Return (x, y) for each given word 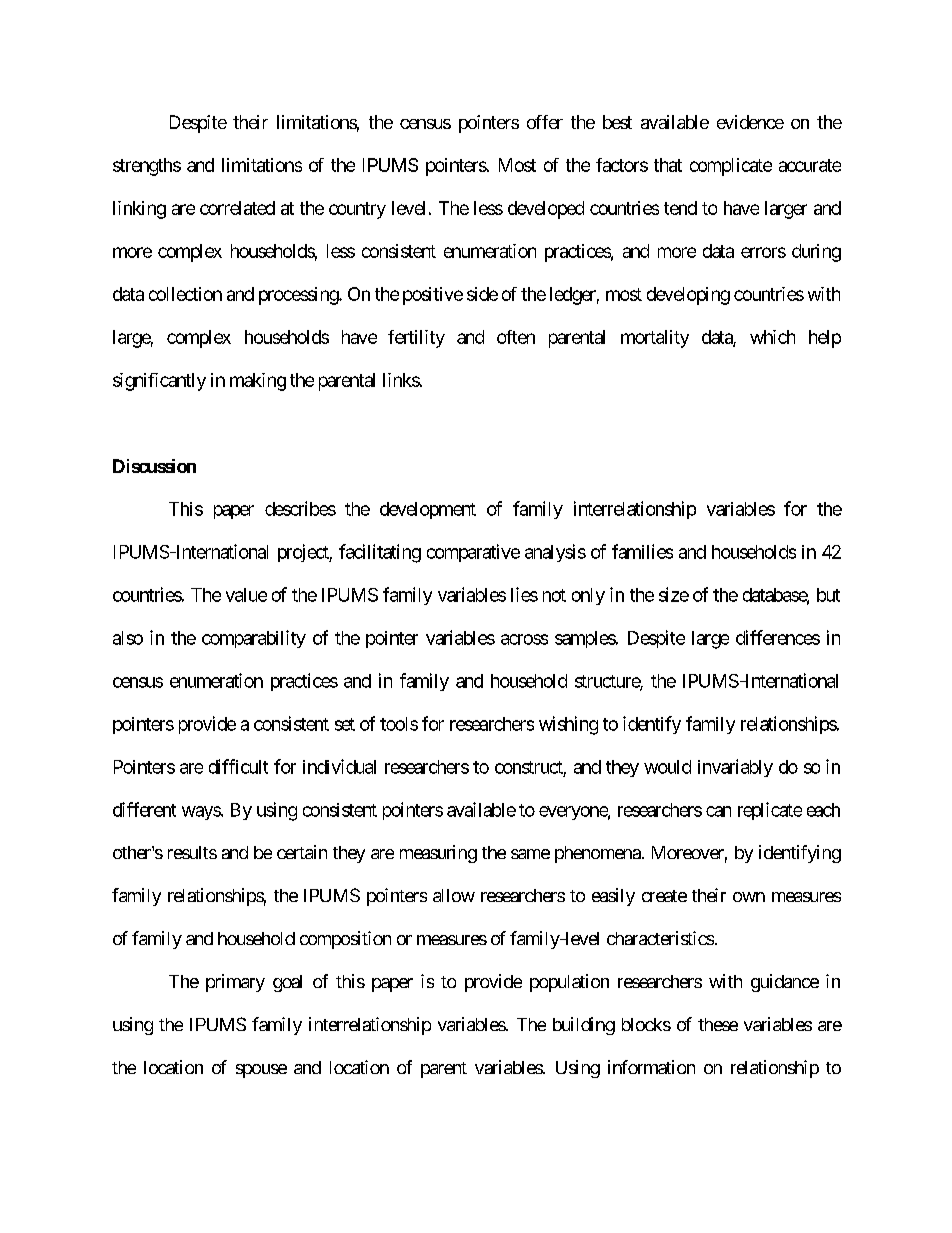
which (772, 337)
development (428, 510)
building (584, 1026)
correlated (237, 208)
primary (235, 983)
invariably (735, 768)
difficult (238, 766)
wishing (568, 725)
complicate (731, 167)
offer (545, 122)
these (718, 1024)
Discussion (154, 466)
